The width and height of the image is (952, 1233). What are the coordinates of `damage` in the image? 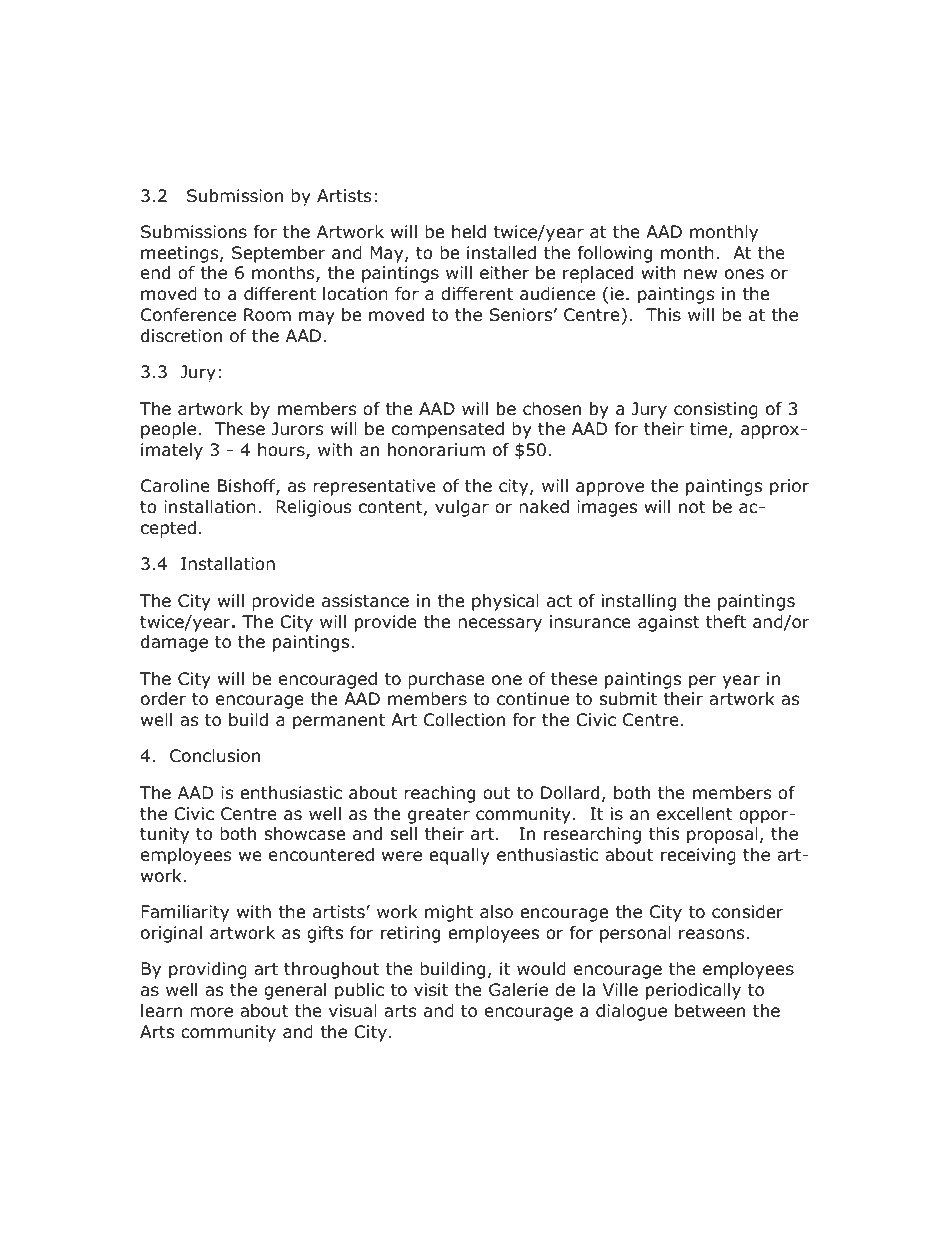 It's located at (174, 643).
